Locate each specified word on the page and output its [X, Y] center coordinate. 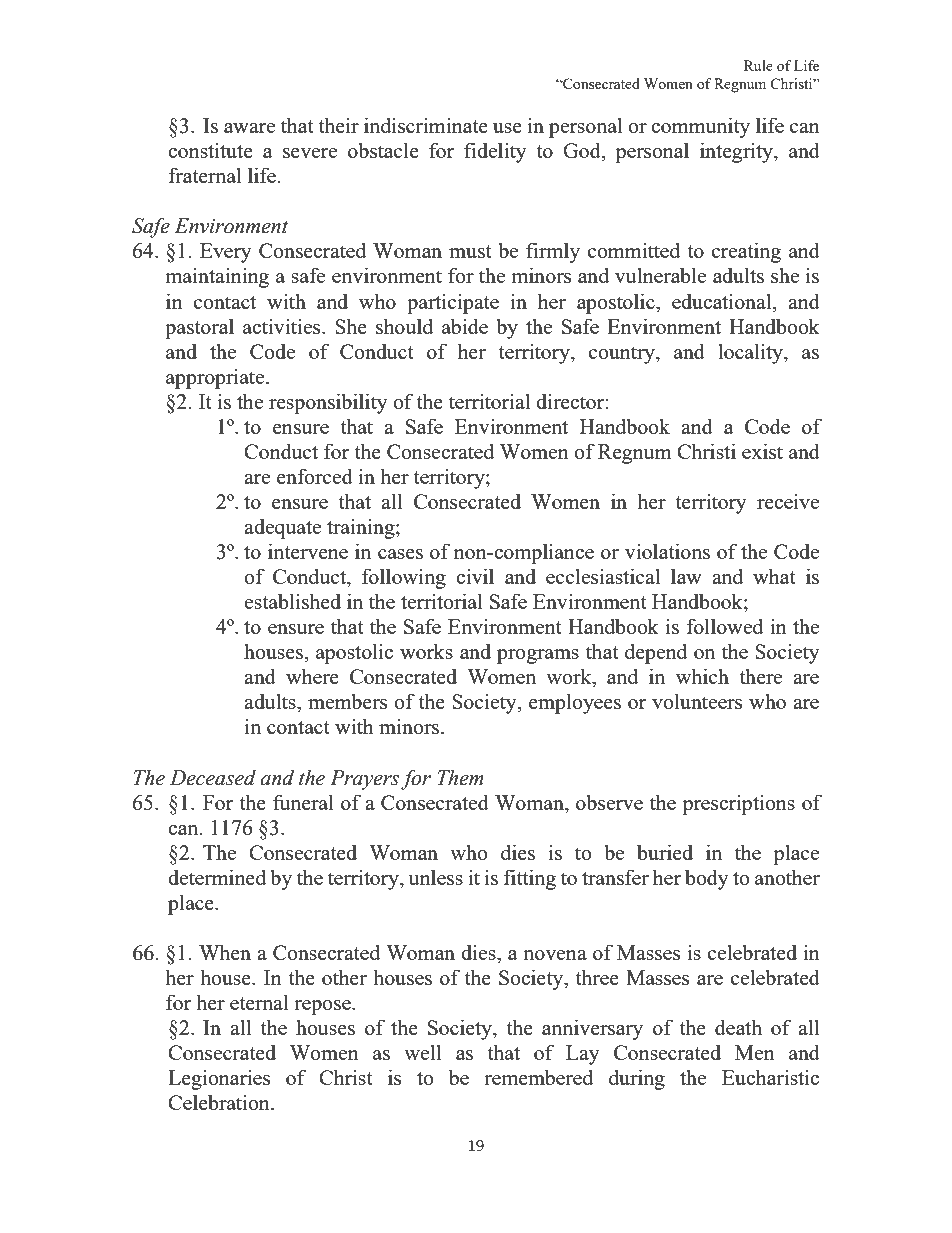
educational [723, 301]
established [292, 601]
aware [249, 128]
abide [465, 326]
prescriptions [738, 804]
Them [461, 777]
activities [283, 326]
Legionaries [219, 1079]
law [686, 576]
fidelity [495, 152]
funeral [303, 802]
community [700, 127]
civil [475, 576]
